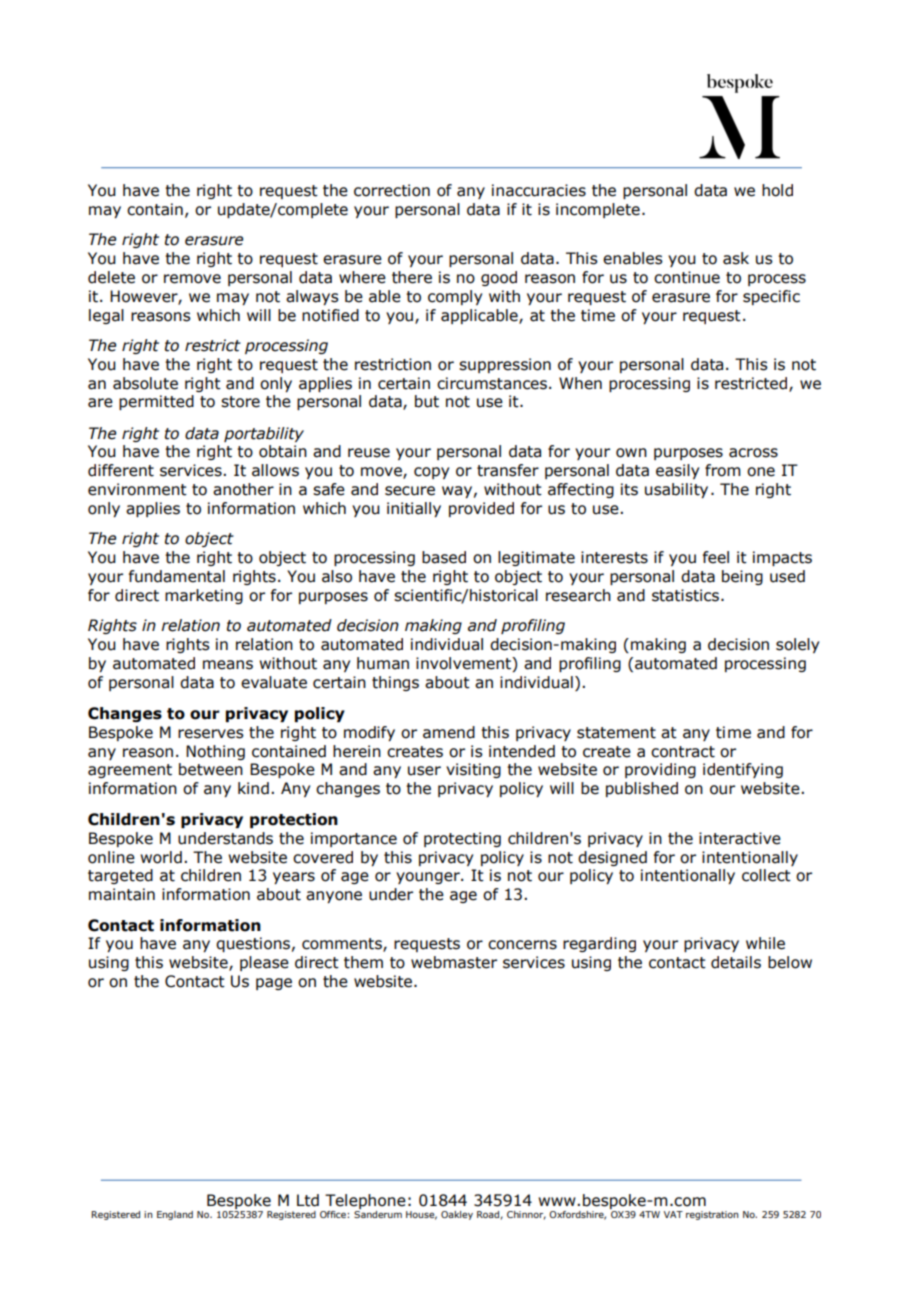 The image size is (924, 1307). I want to click on contract, so click(683, 752).
